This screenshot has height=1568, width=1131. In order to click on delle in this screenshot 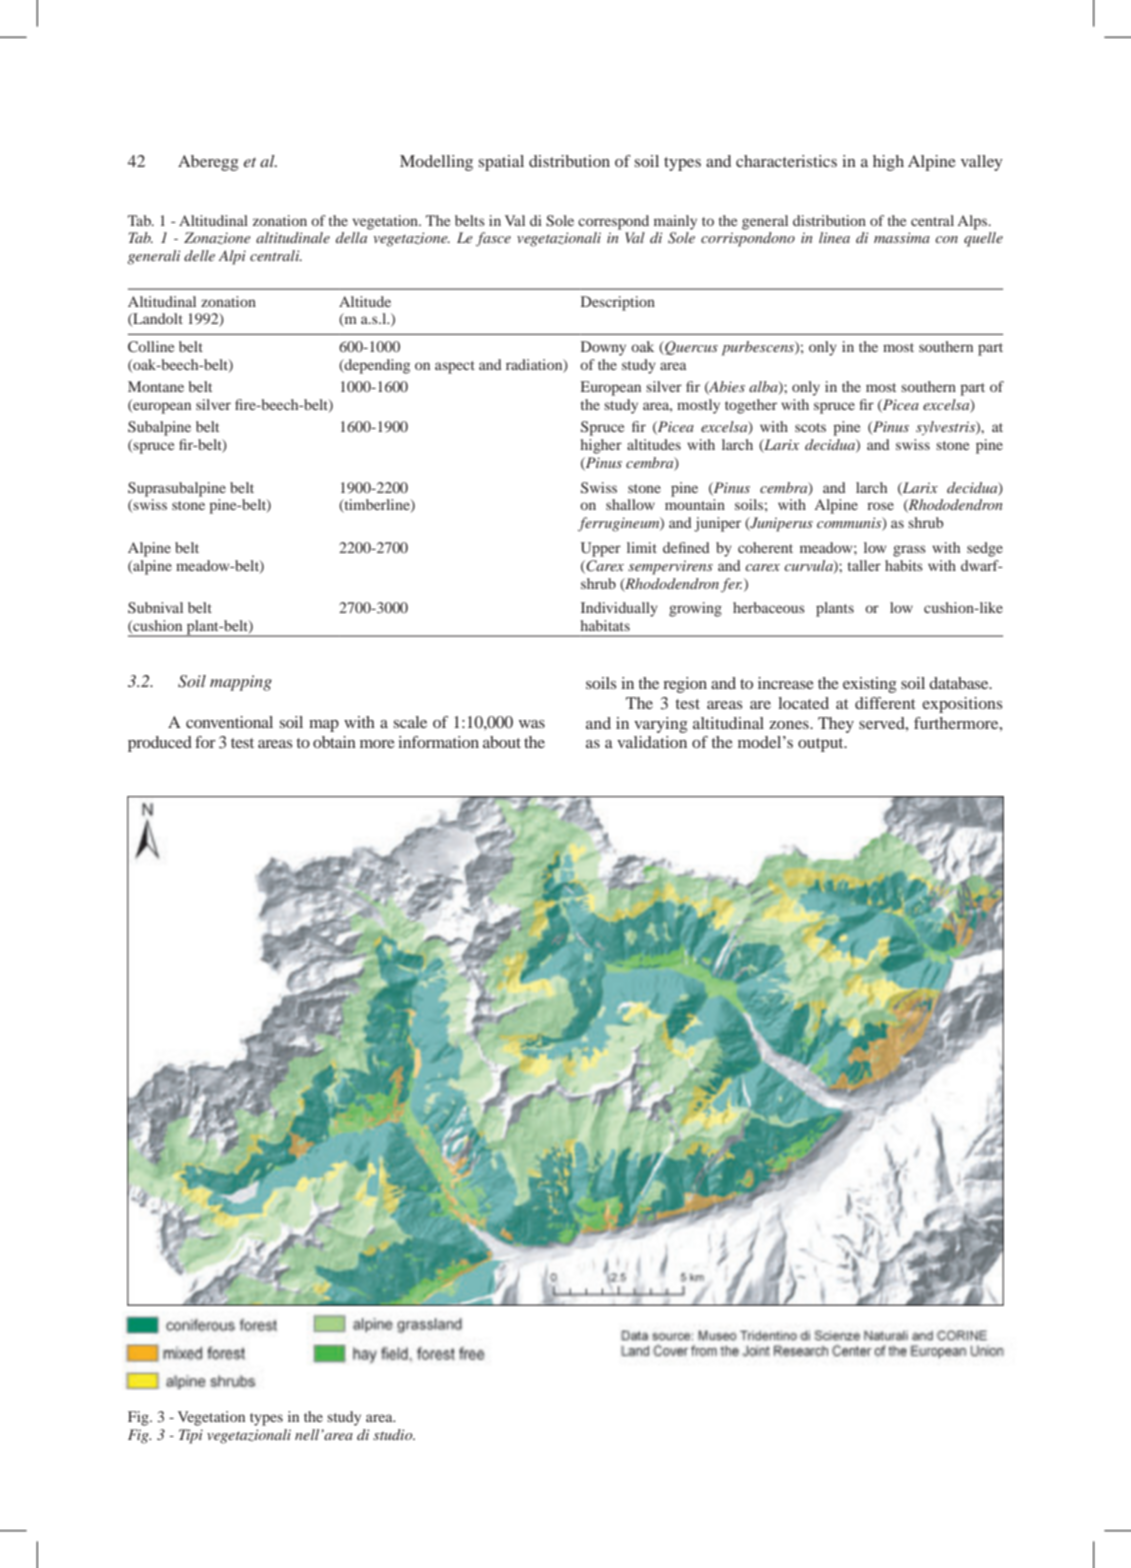, I will do `click(199, 255)`.
